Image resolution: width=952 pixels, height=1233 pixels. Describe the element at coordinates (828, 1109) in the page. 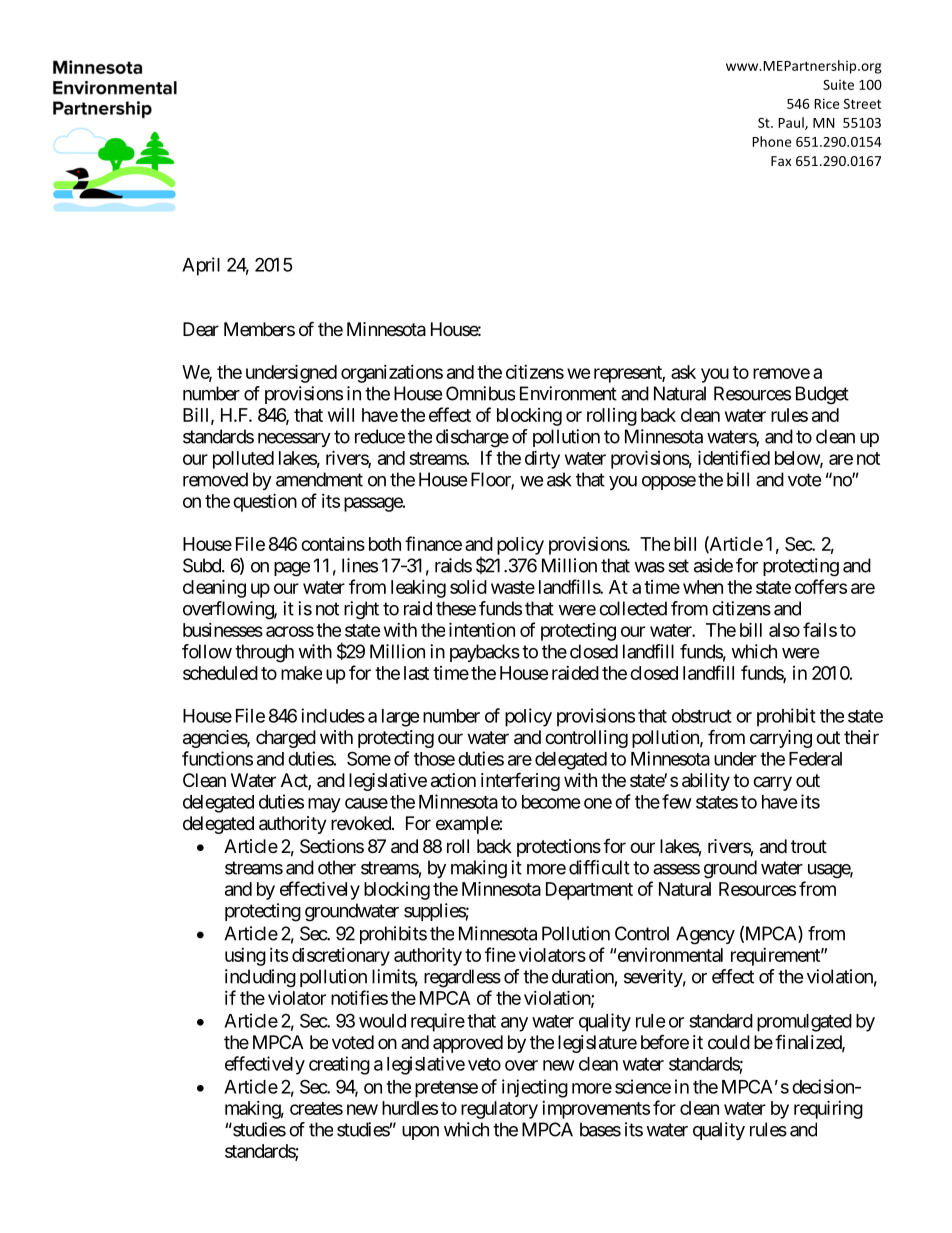

I see `requiring` at that location.
